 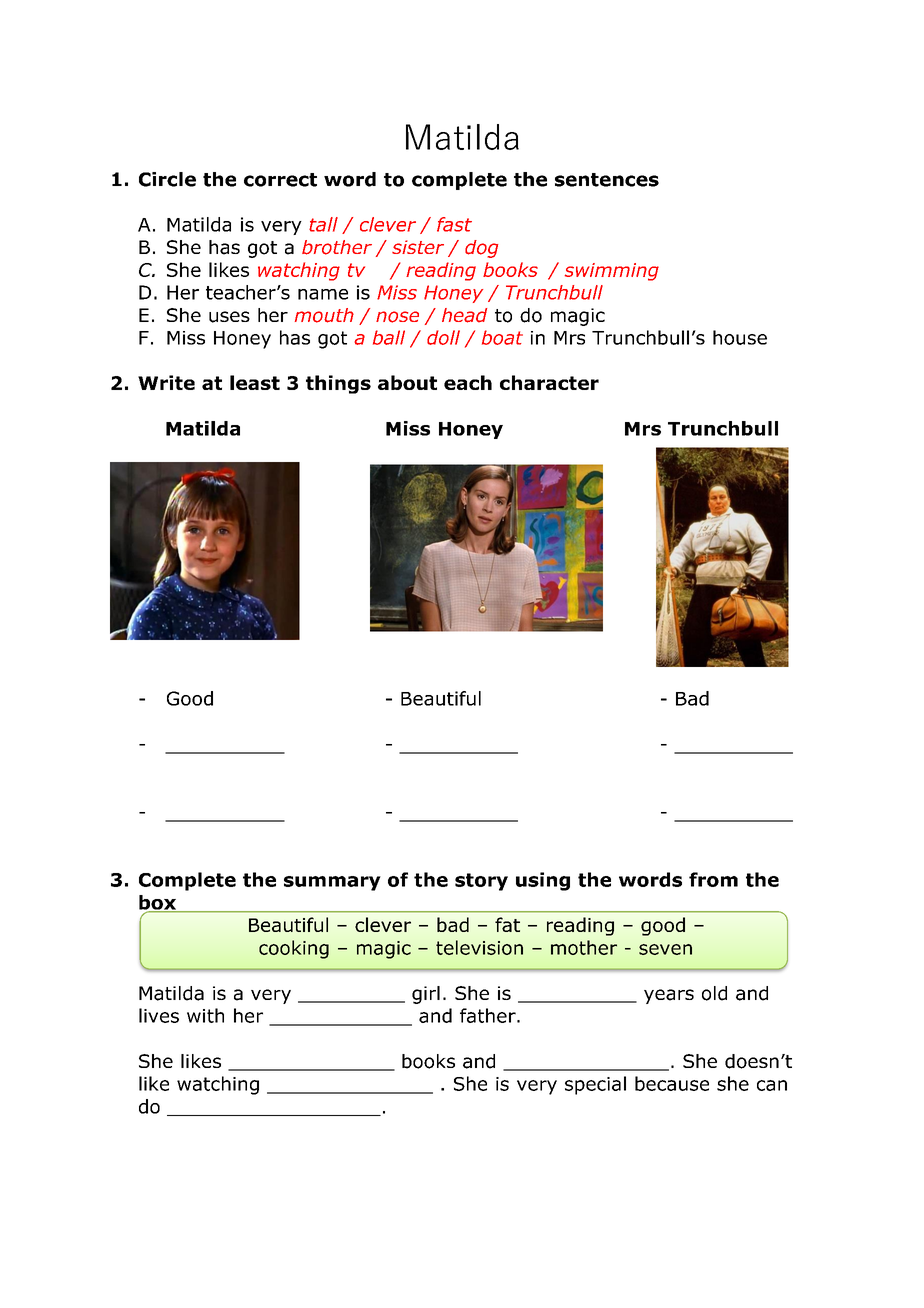 What do you see at coordinates (713, 879) in the page?
I see `from` at bounding box center [713, 879].
